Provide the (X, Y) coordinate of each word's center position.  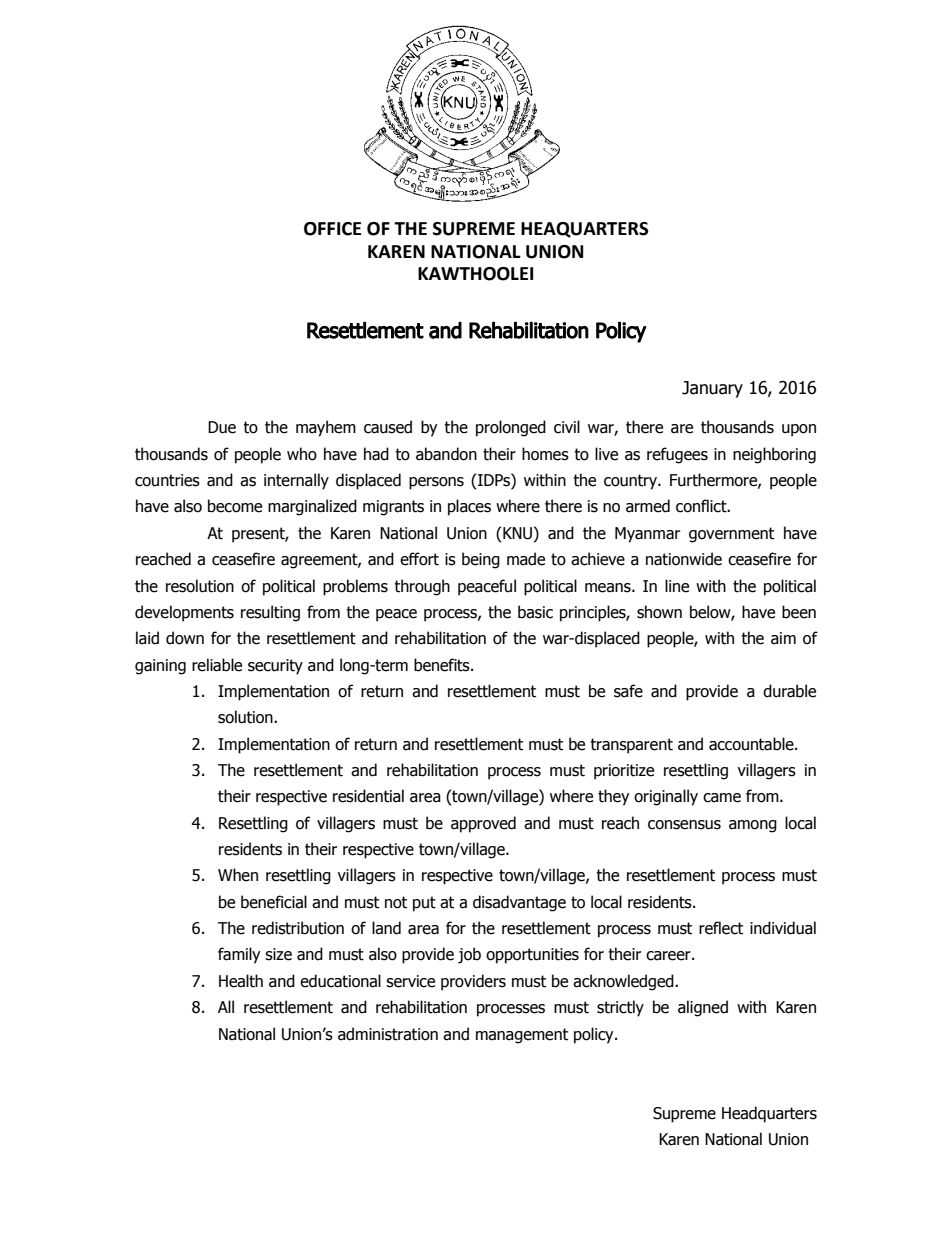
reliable (217, 665)
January (712, 389)
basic (535, 612)
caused (388, 427)
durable (789, 691)
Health (241, 981)
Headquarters (769, 1114)
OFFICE (332, 229)
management (522, 1036)
